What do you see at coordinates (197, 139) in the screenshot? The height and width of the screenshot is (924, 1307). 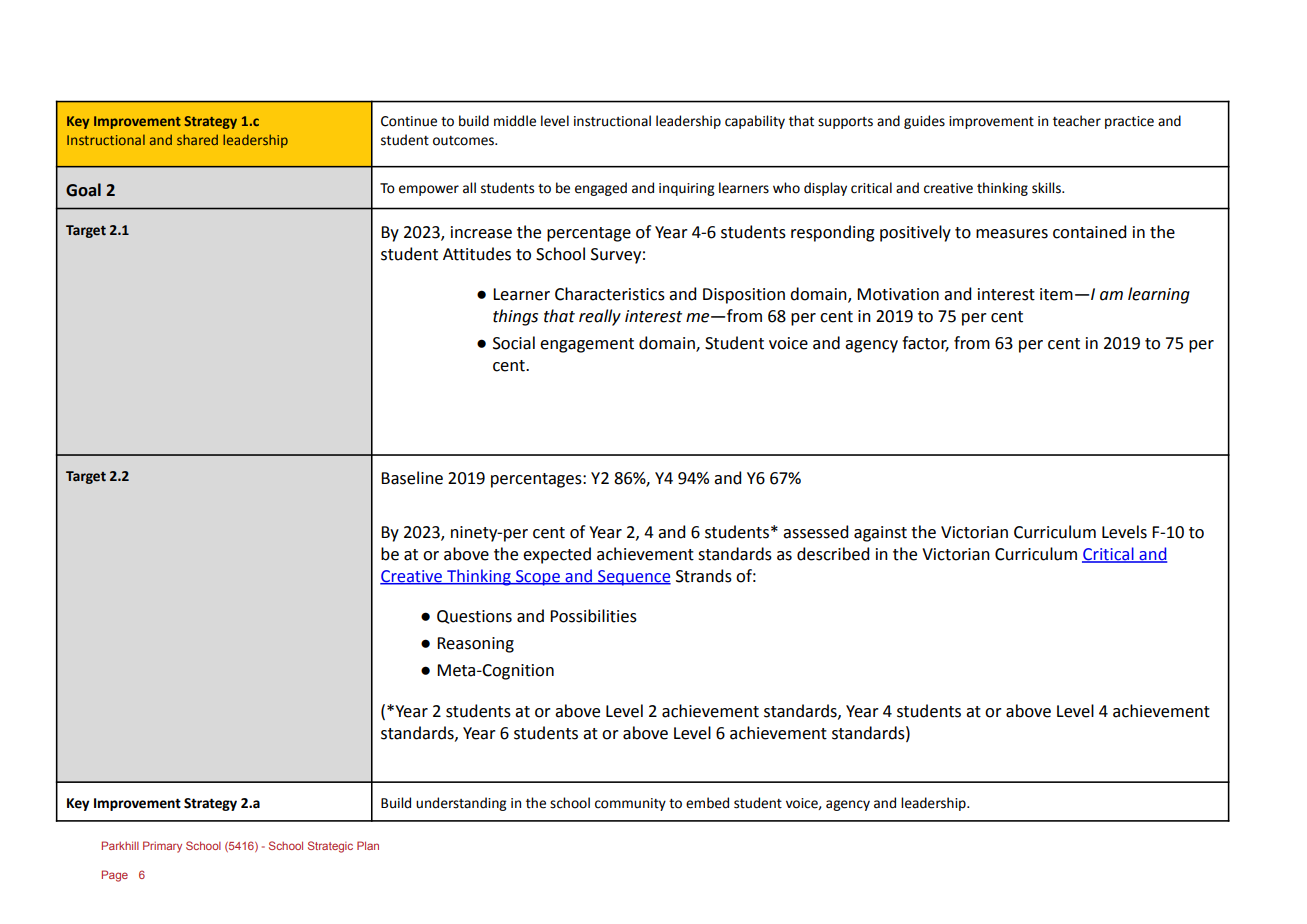 I see `shared` at bounding box center [197, 139].
